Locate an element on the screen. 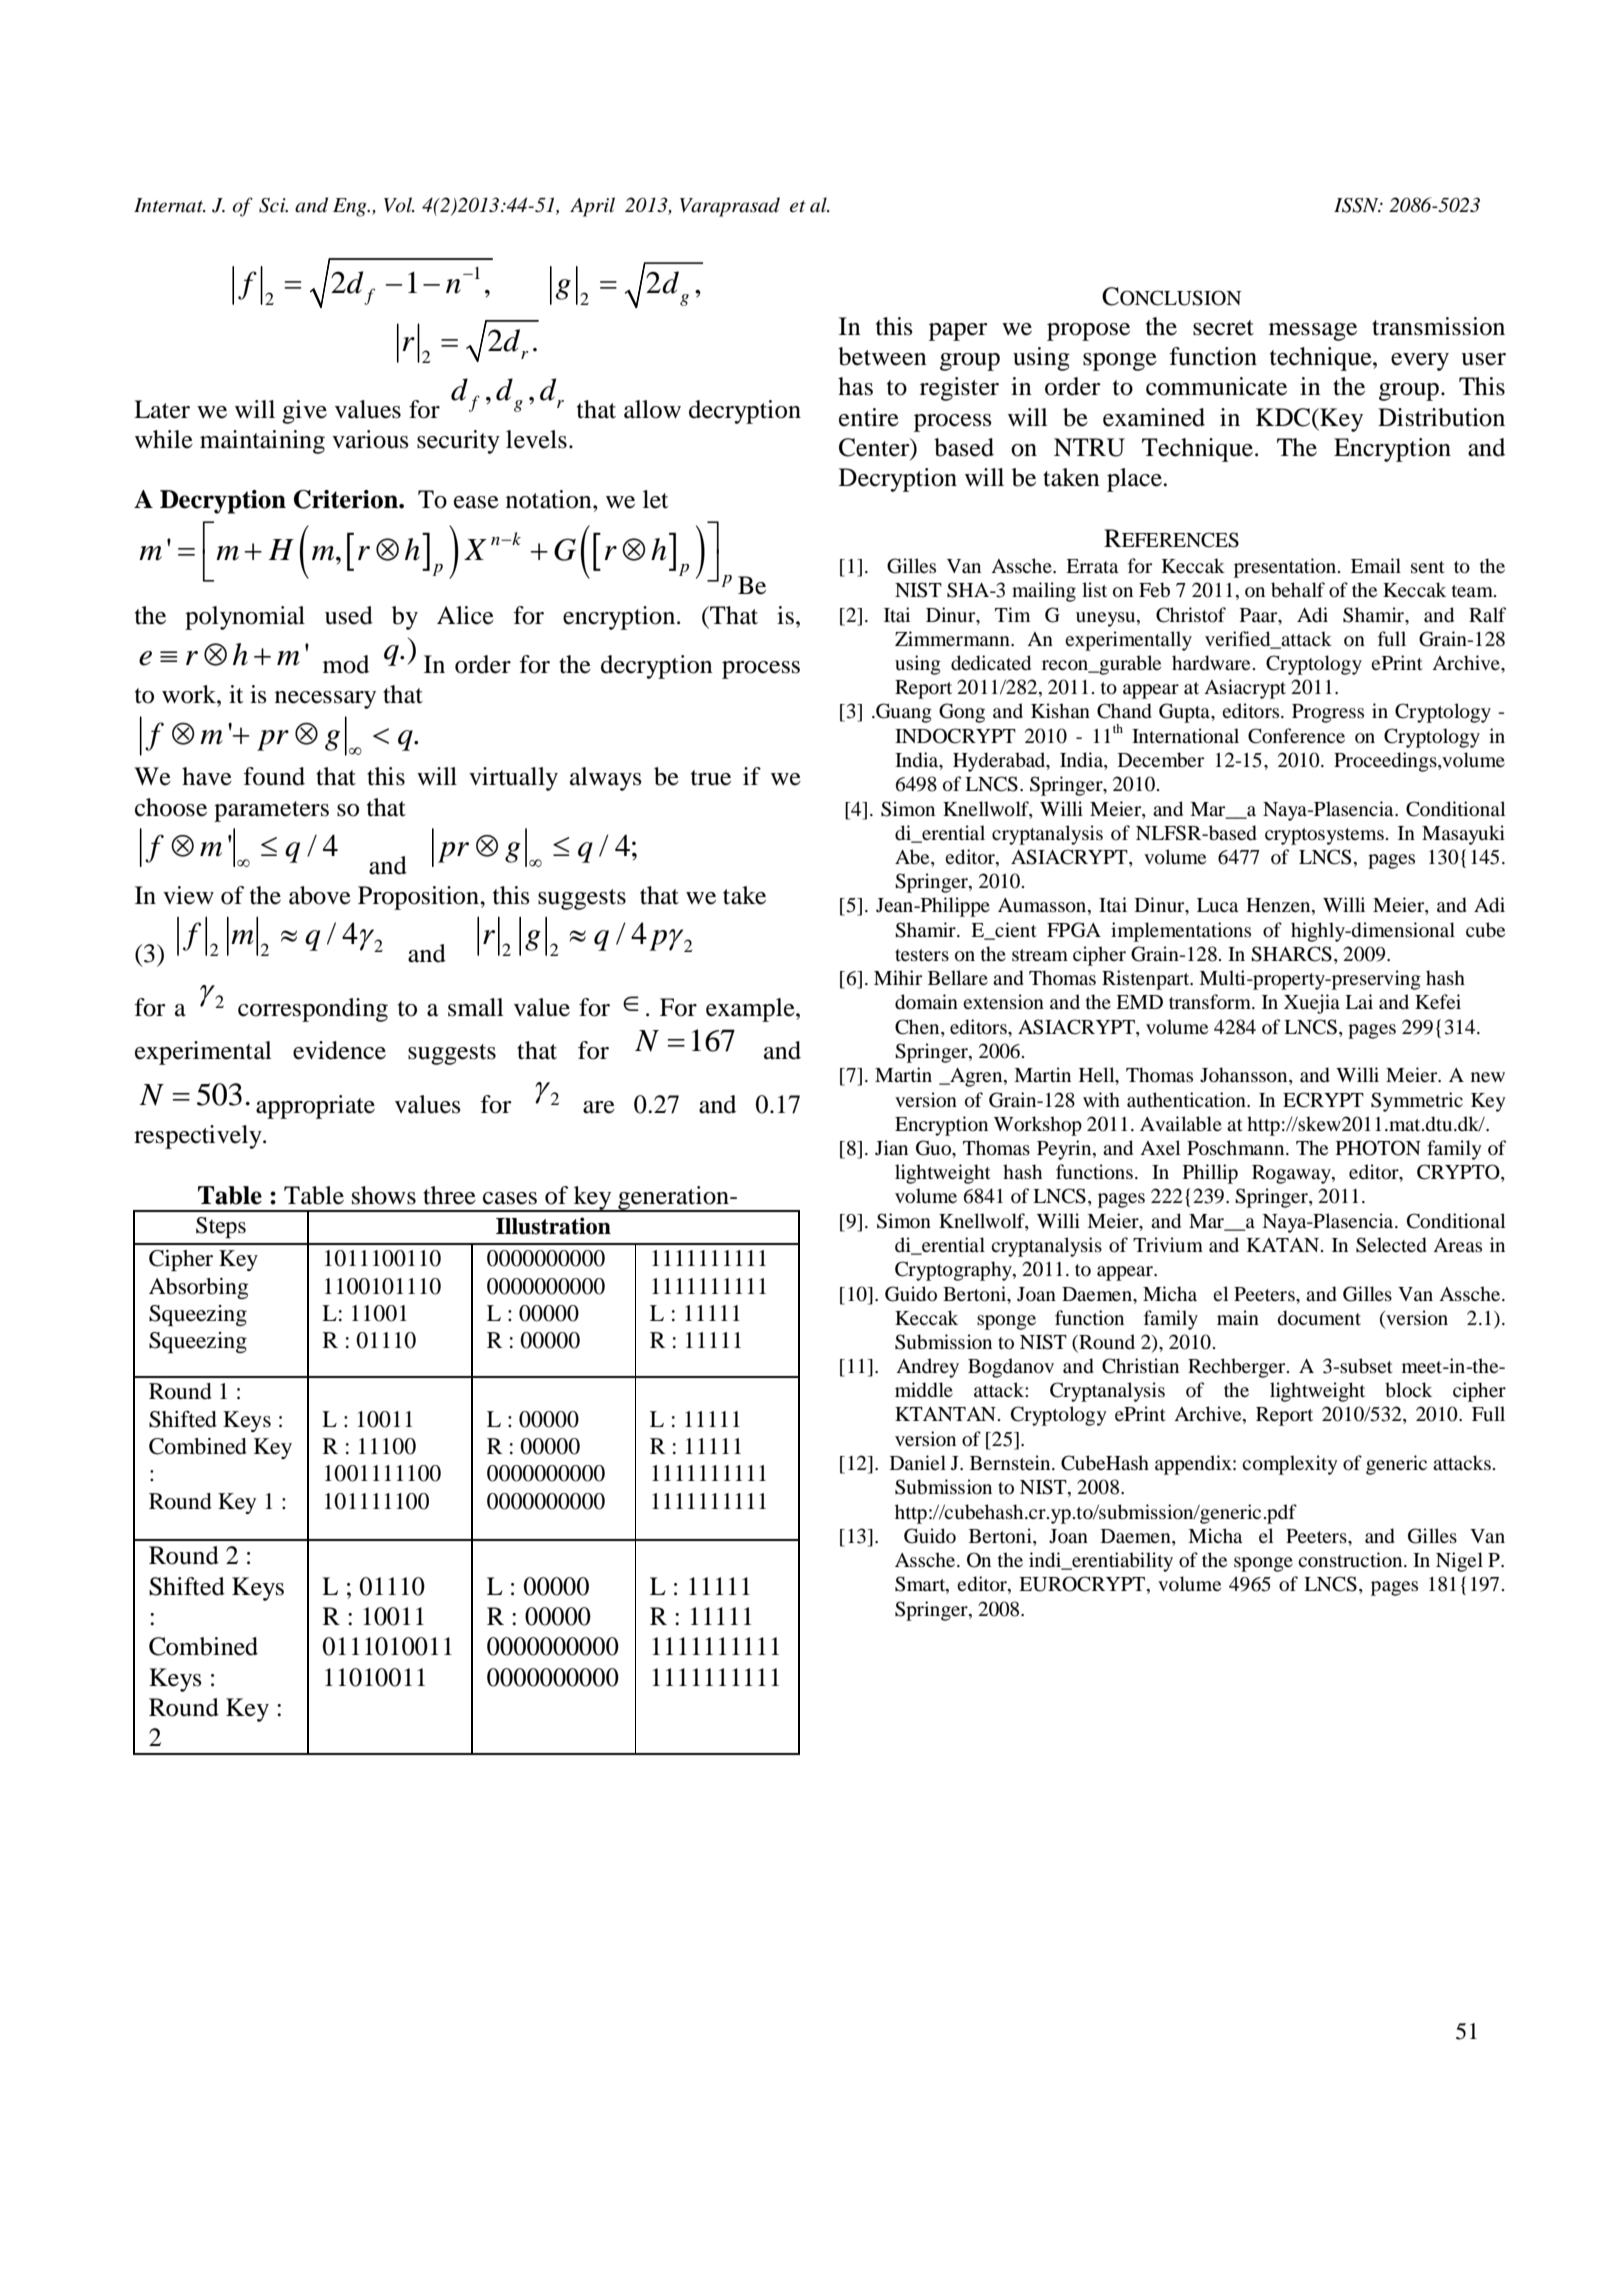  Symmetric is located at coordinates (1417, 1102).
